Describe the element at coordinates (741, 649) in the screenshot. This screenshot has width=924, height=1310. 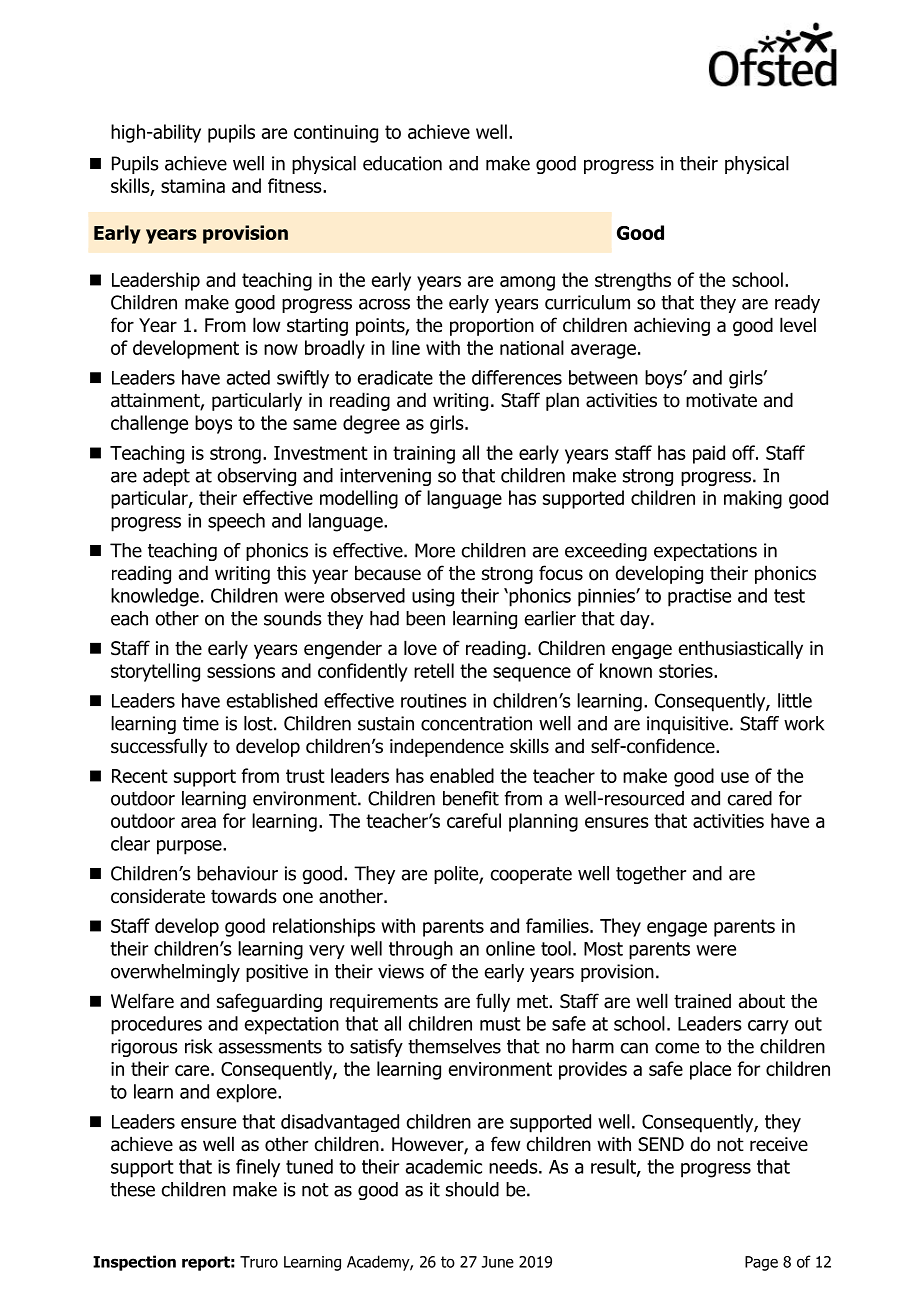
I see `enthusiastically` at that location.
